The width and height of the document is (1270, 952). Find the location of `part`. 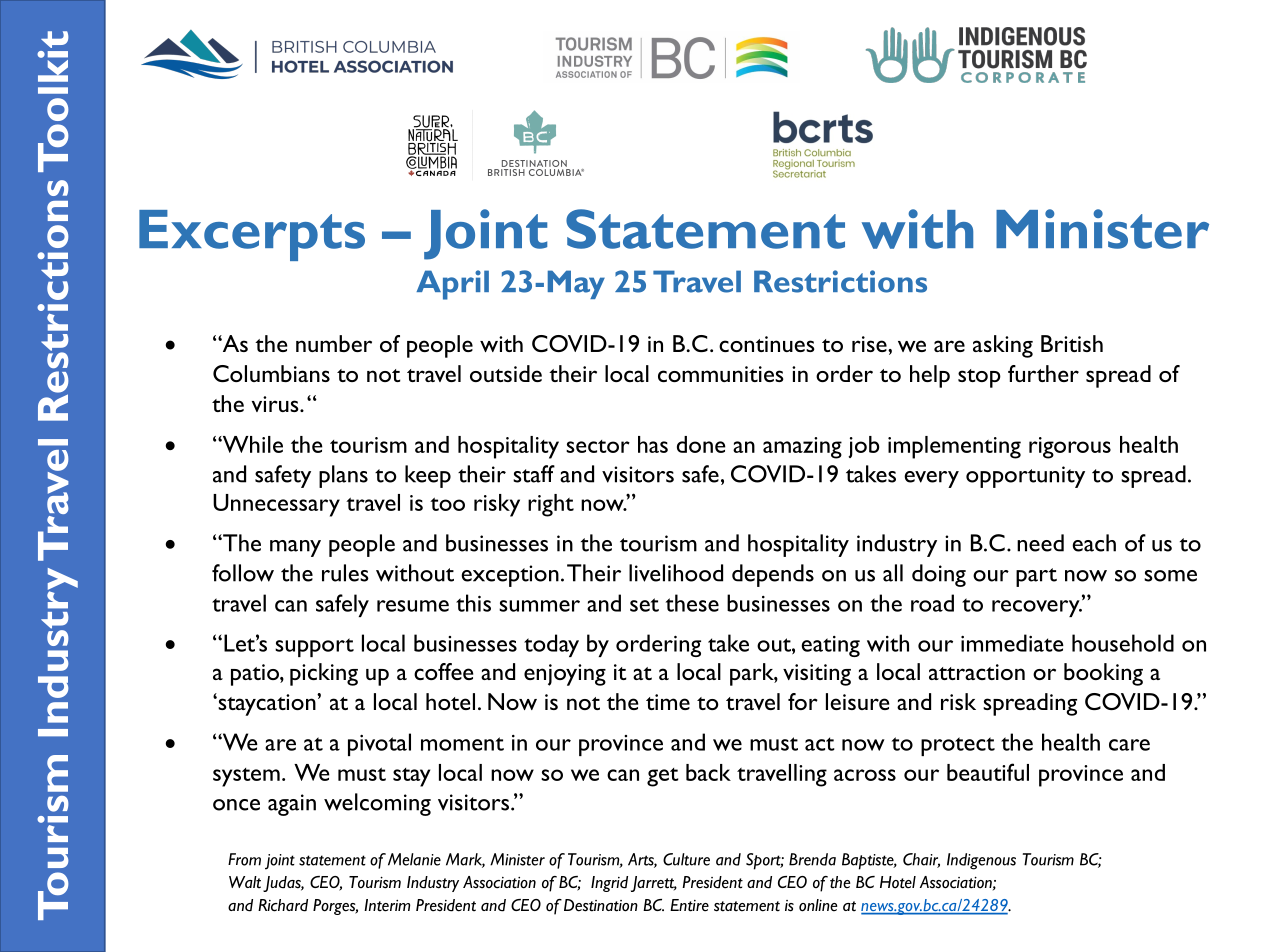

part is located at coordinates (1036, 577).
